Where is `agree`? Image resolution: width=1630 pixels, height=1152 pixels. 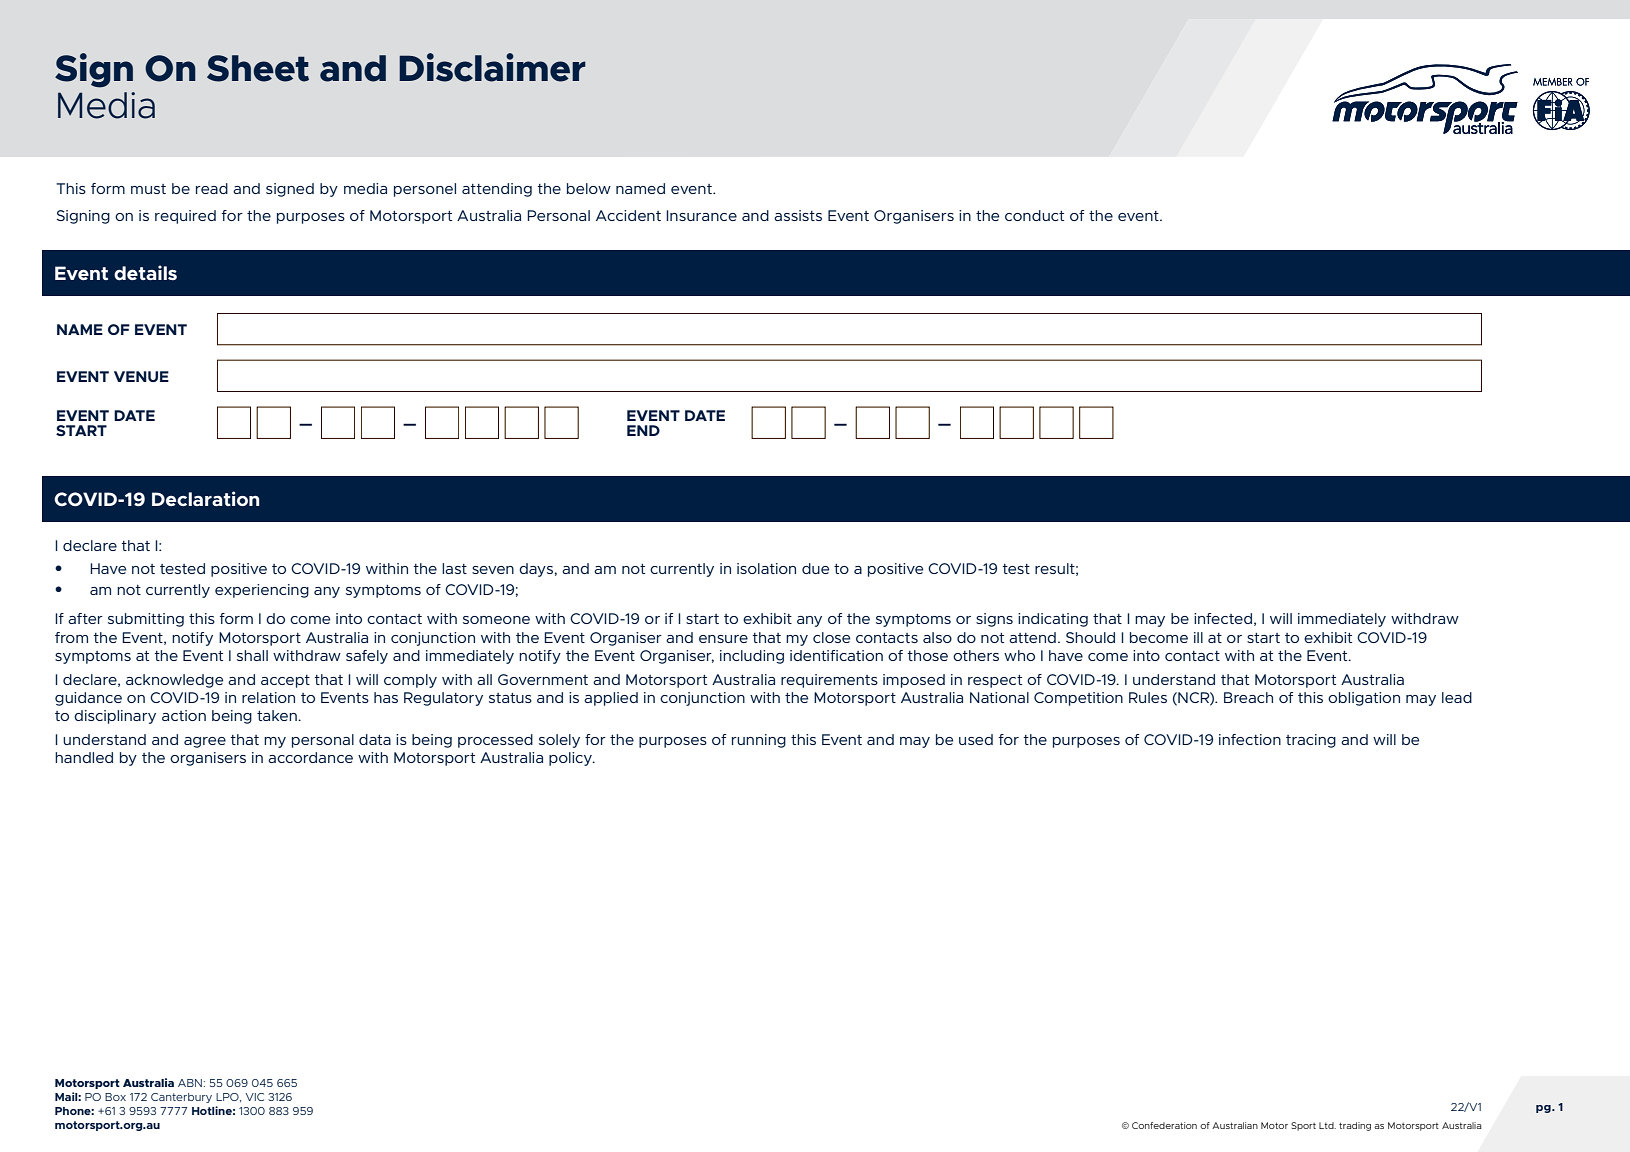
agree is located at coordinates (205, 742).
